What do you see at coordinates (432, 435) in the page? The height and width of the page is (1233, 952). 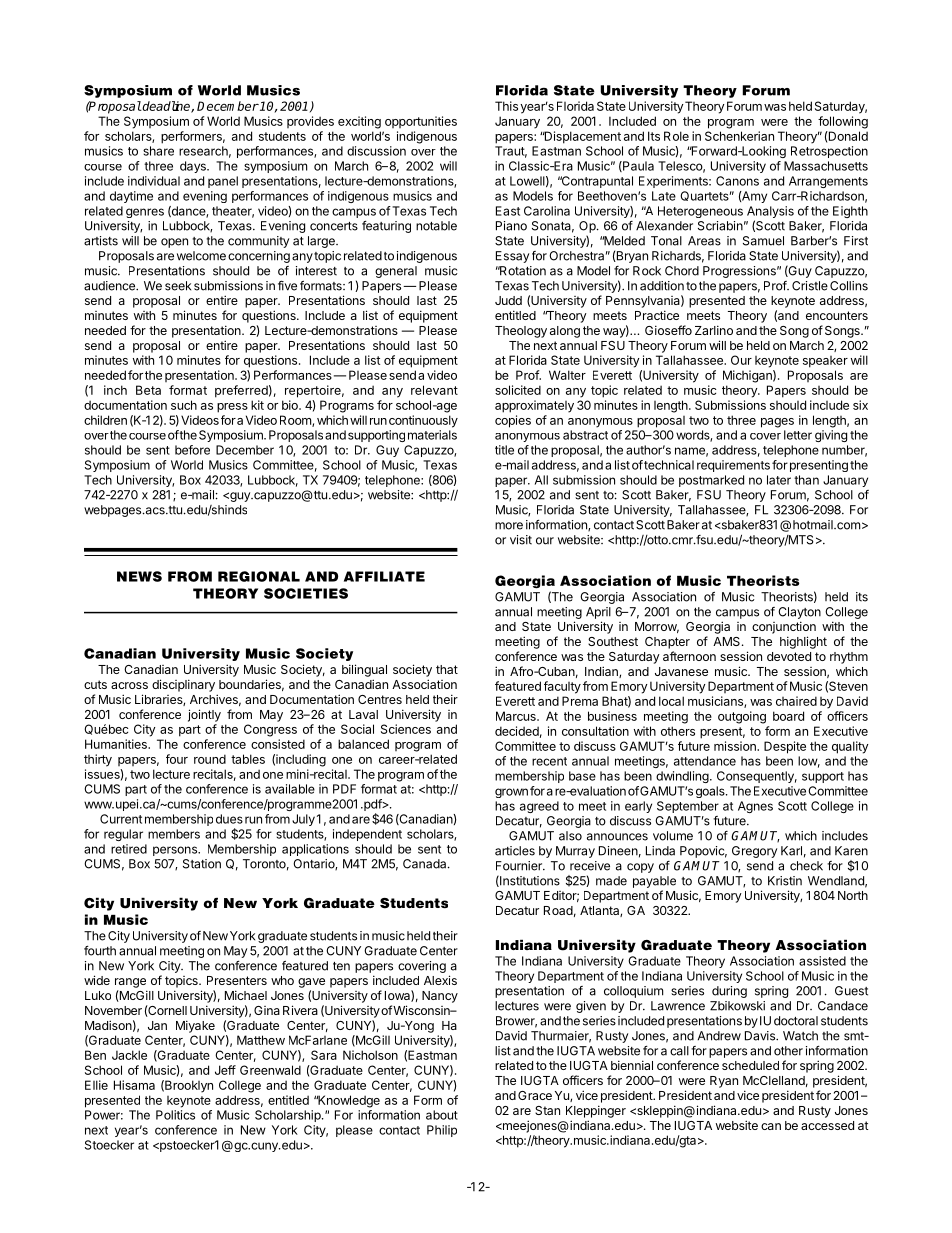 I see `materials` at bounding box center [432, 435].
